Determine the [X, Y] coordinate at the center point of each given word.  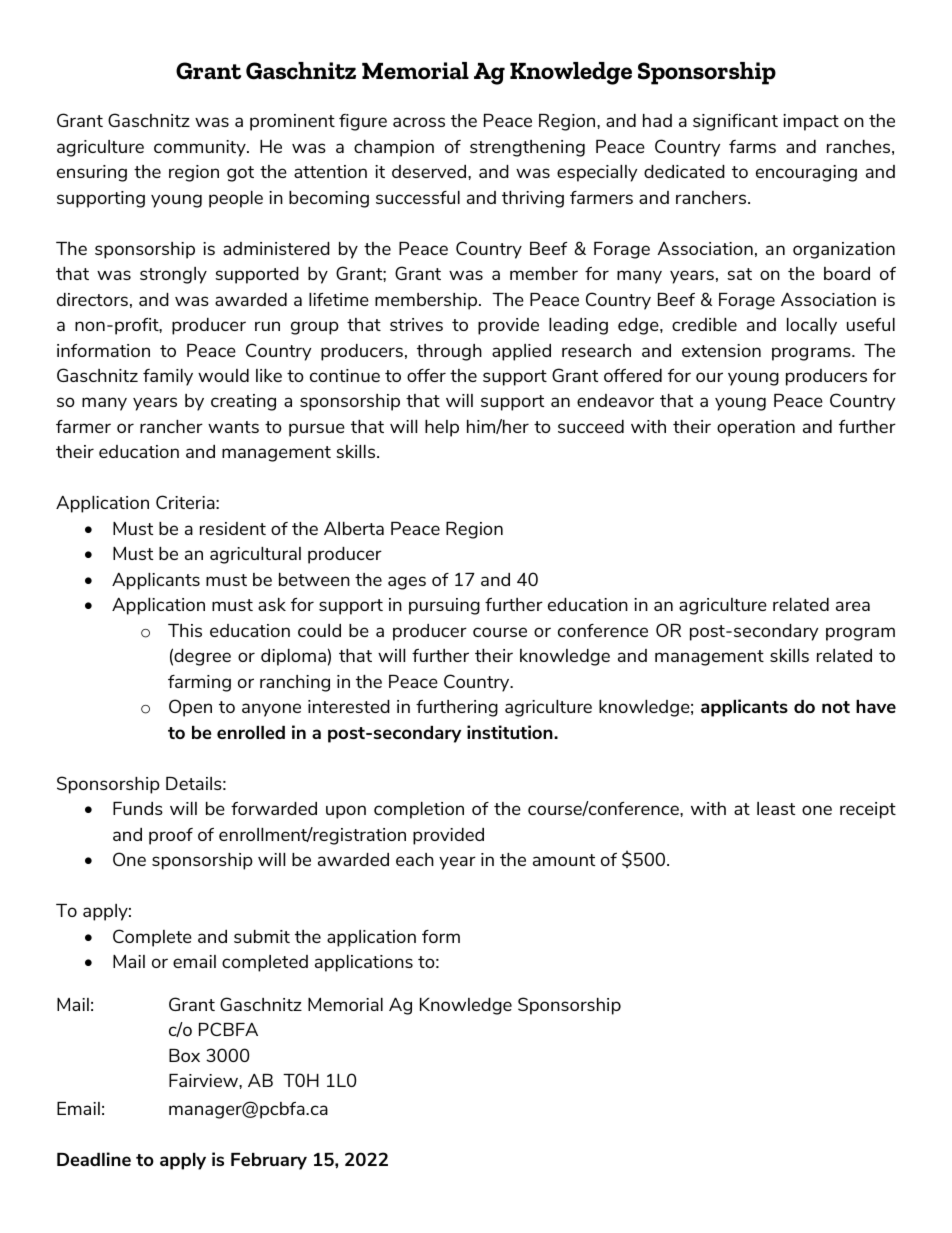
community [201, 148]
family [168, 377]
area [853, 606]
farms [752, 146]
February [269, 1161]
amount [564, 860]
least [776, 808]
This [185, 630]
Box [184, 1055]
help [442, 428]
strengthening [527, 148]
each [415, 859]
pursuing [444, 606]
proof [171, 836]
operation [756, 428]
